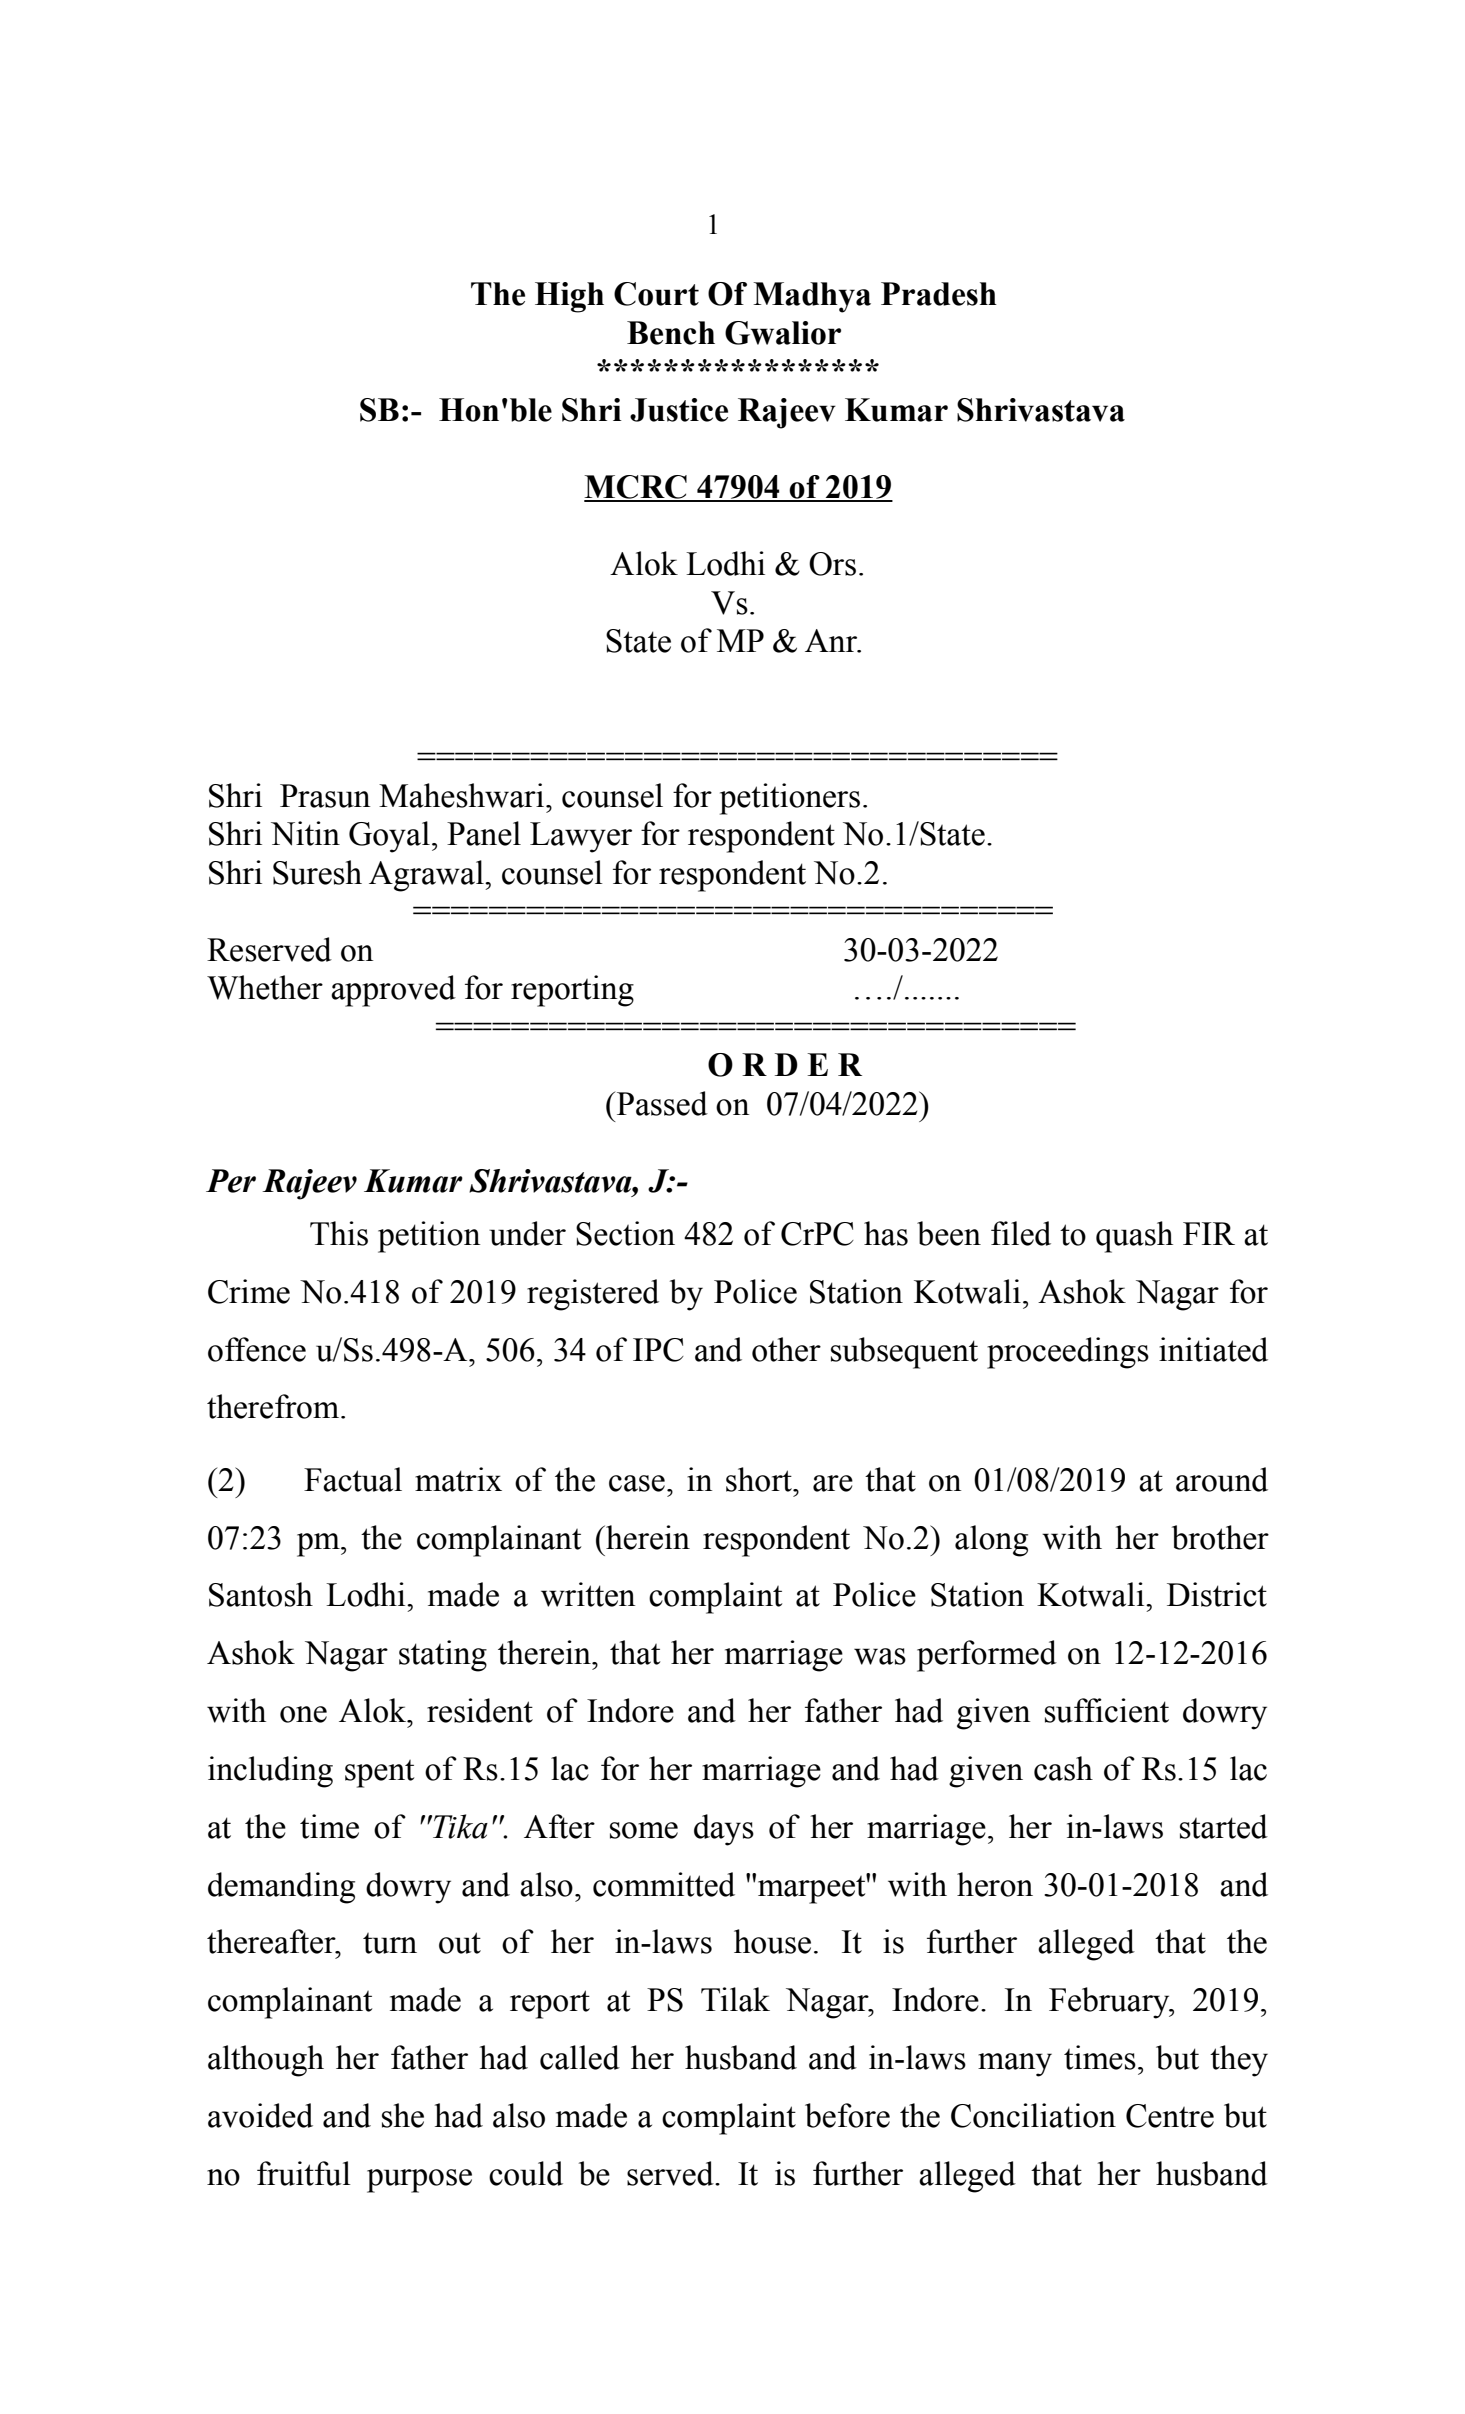  I want to click on she, so click(403, 2115).
